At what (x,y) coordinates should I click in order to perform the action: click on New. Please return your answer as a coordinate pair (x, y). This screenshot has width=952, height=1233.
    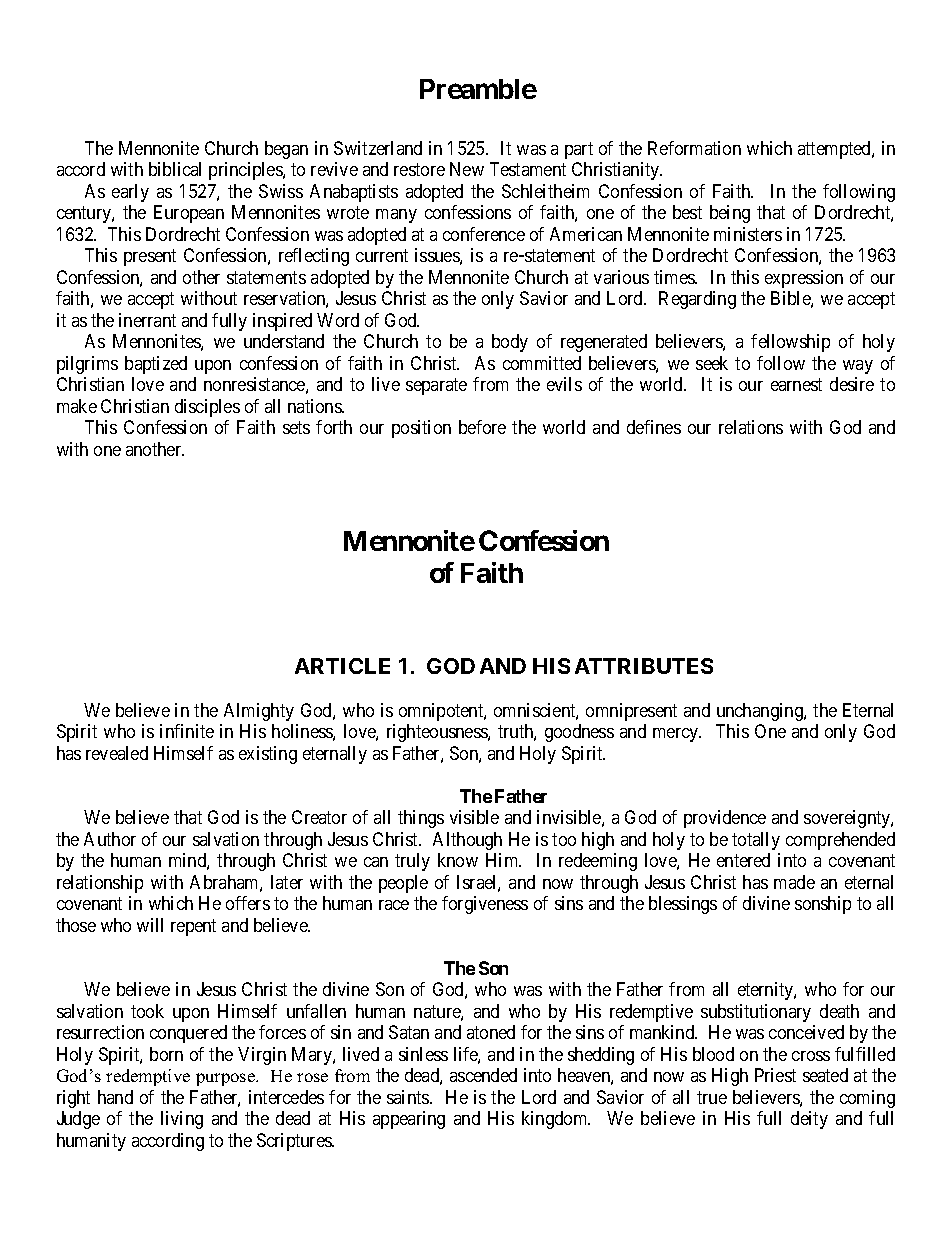
    Looking at the image, I should click on (467, 169).
